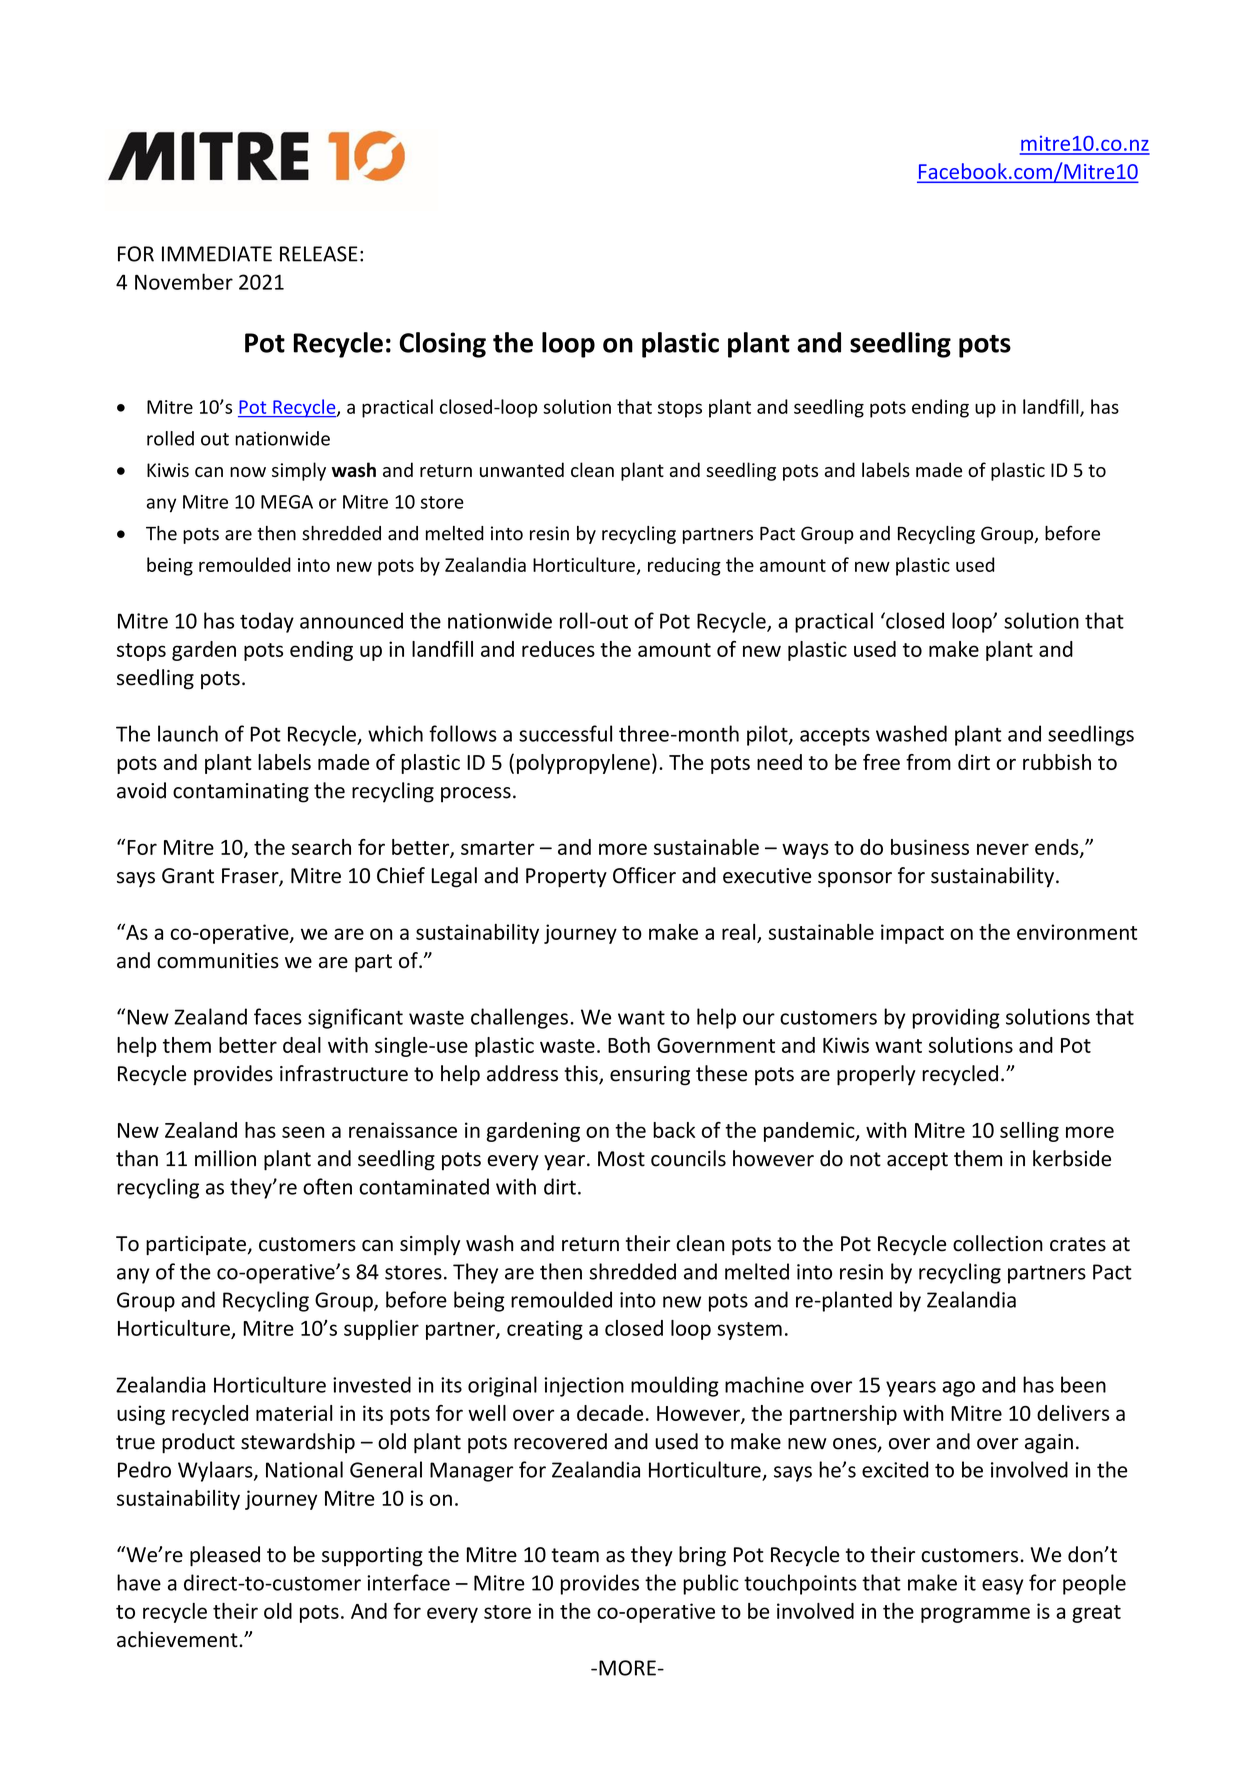  Describe the element at coordinates (225, 1158) in the page. I see `million` at that location.
